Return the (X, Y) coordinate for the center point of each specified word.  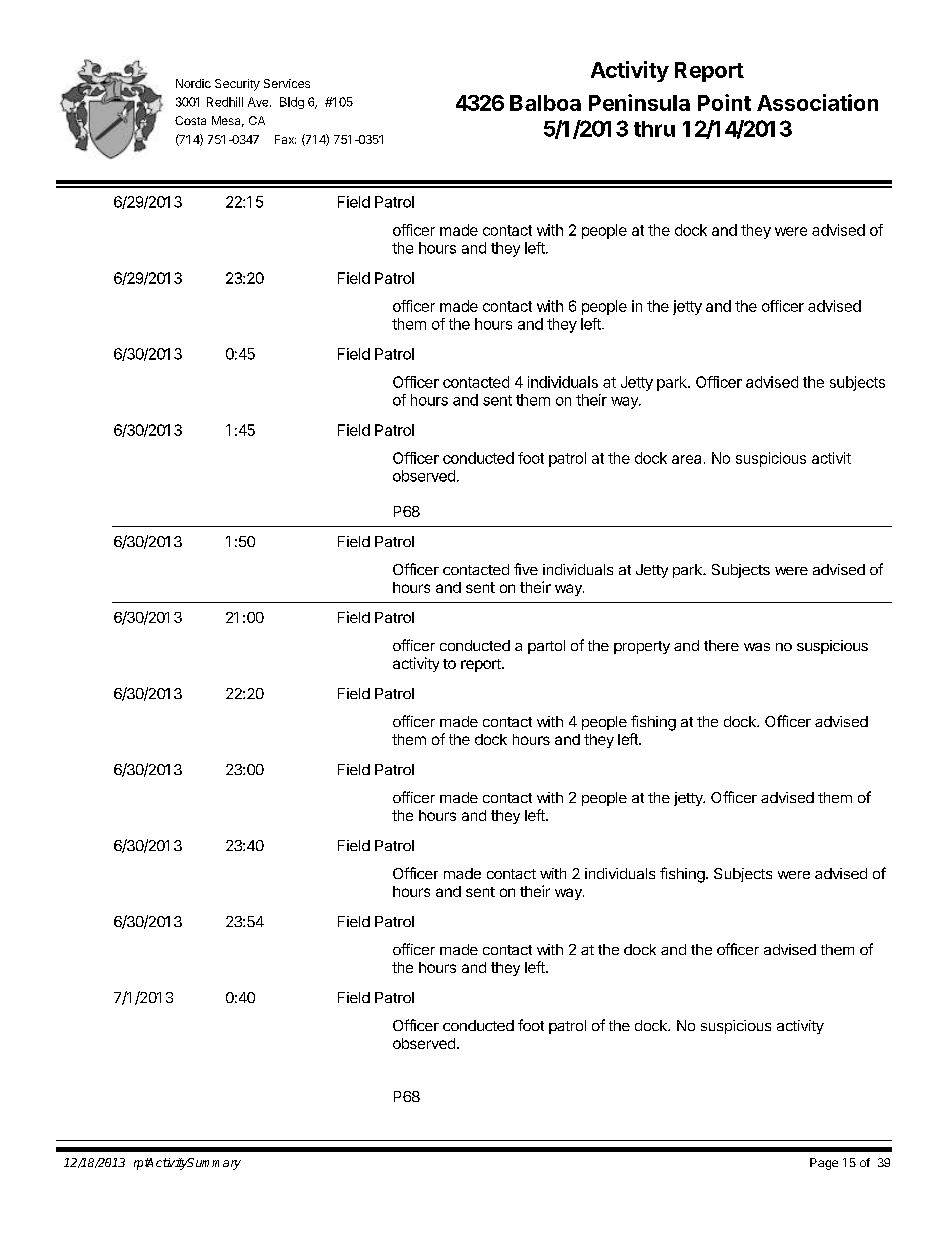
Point (724, 102)
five (526, 569)
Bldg (292, 103)
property (642, 647)
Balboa (545, 103)
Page (824, 1164)
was (757, 647)
